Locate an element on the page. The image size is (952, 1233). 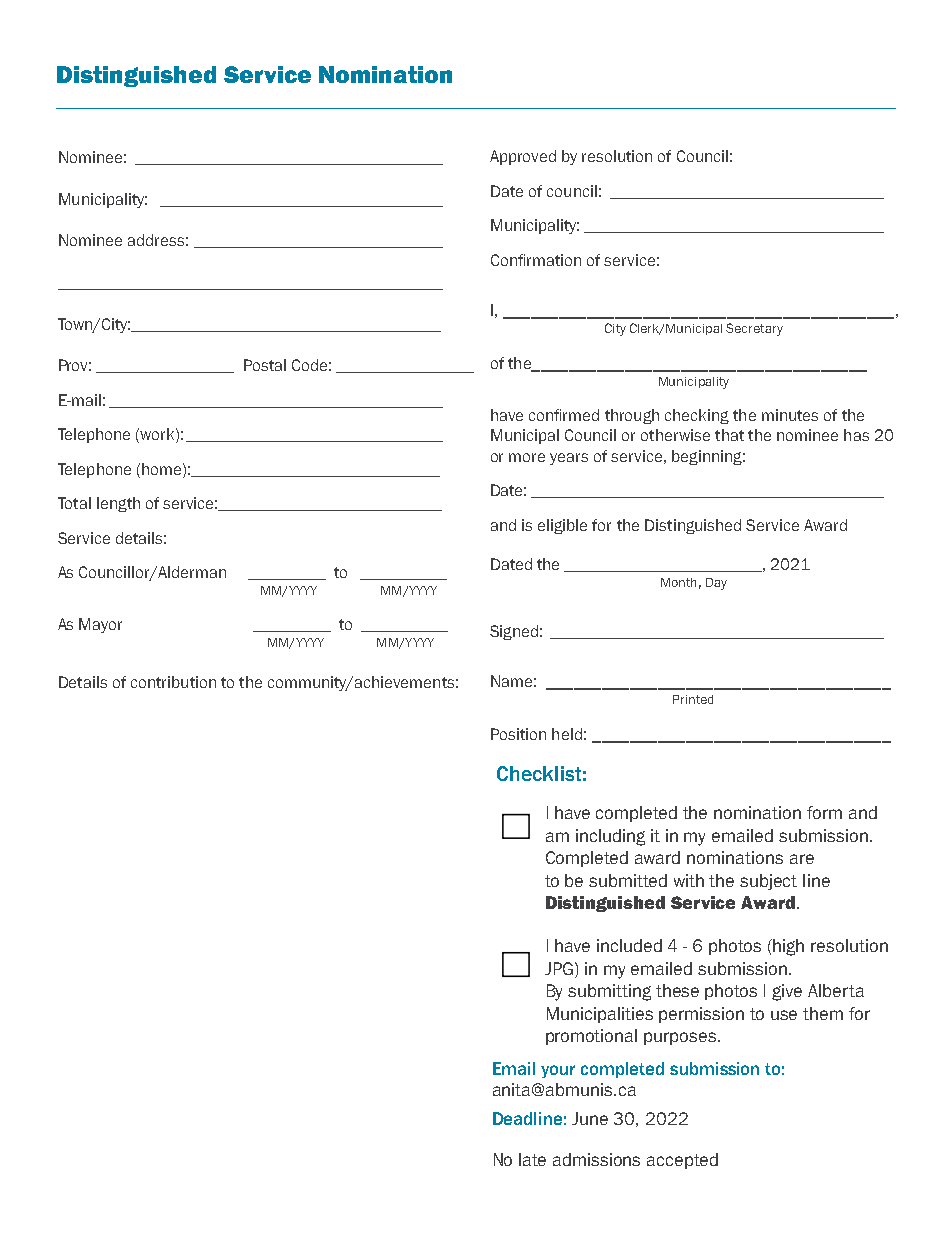
are is located at coordinates (802, 859).
